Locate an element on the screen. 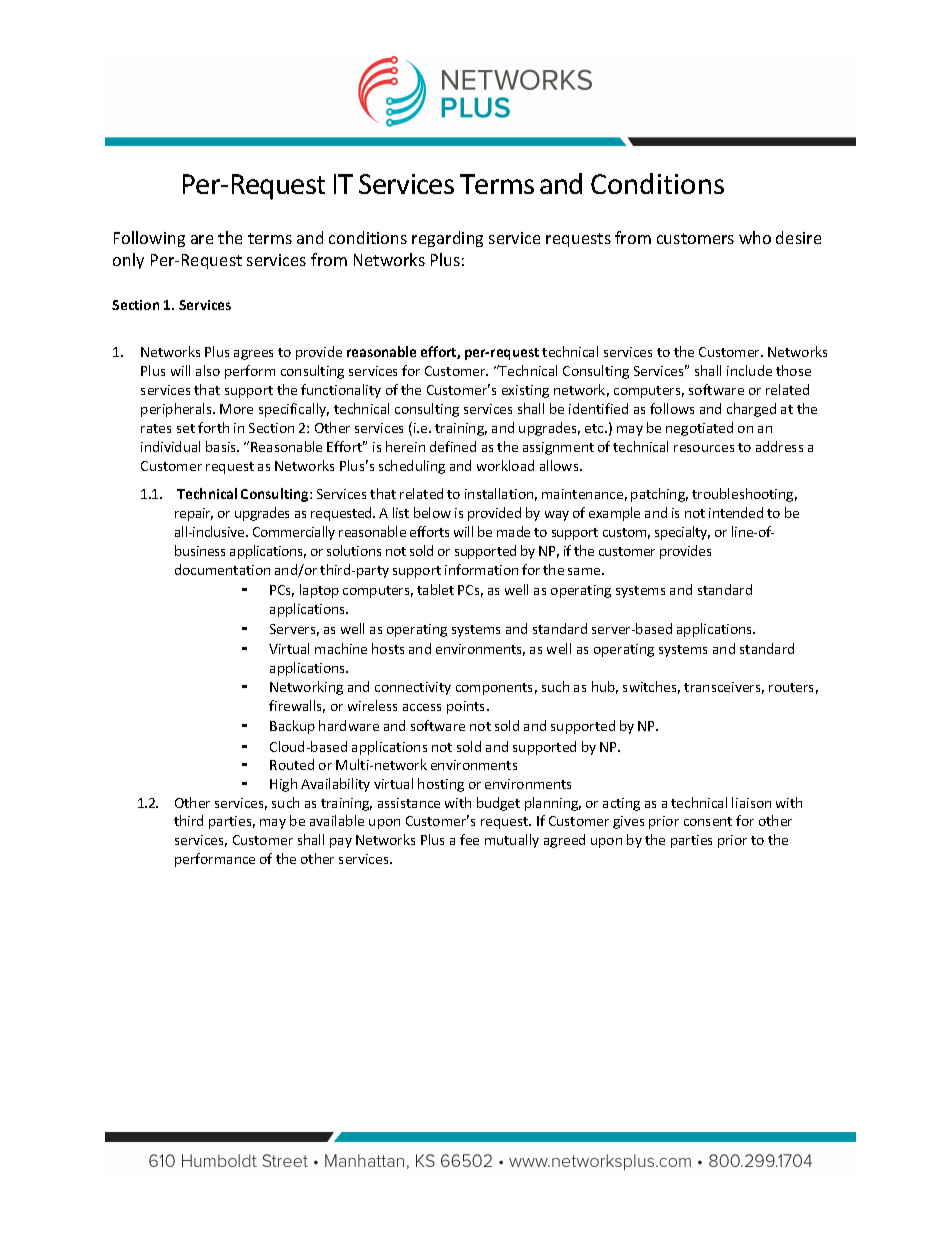 The width and height of the screenshot is (952, 1233). High is located at coordinates (283, 785).
